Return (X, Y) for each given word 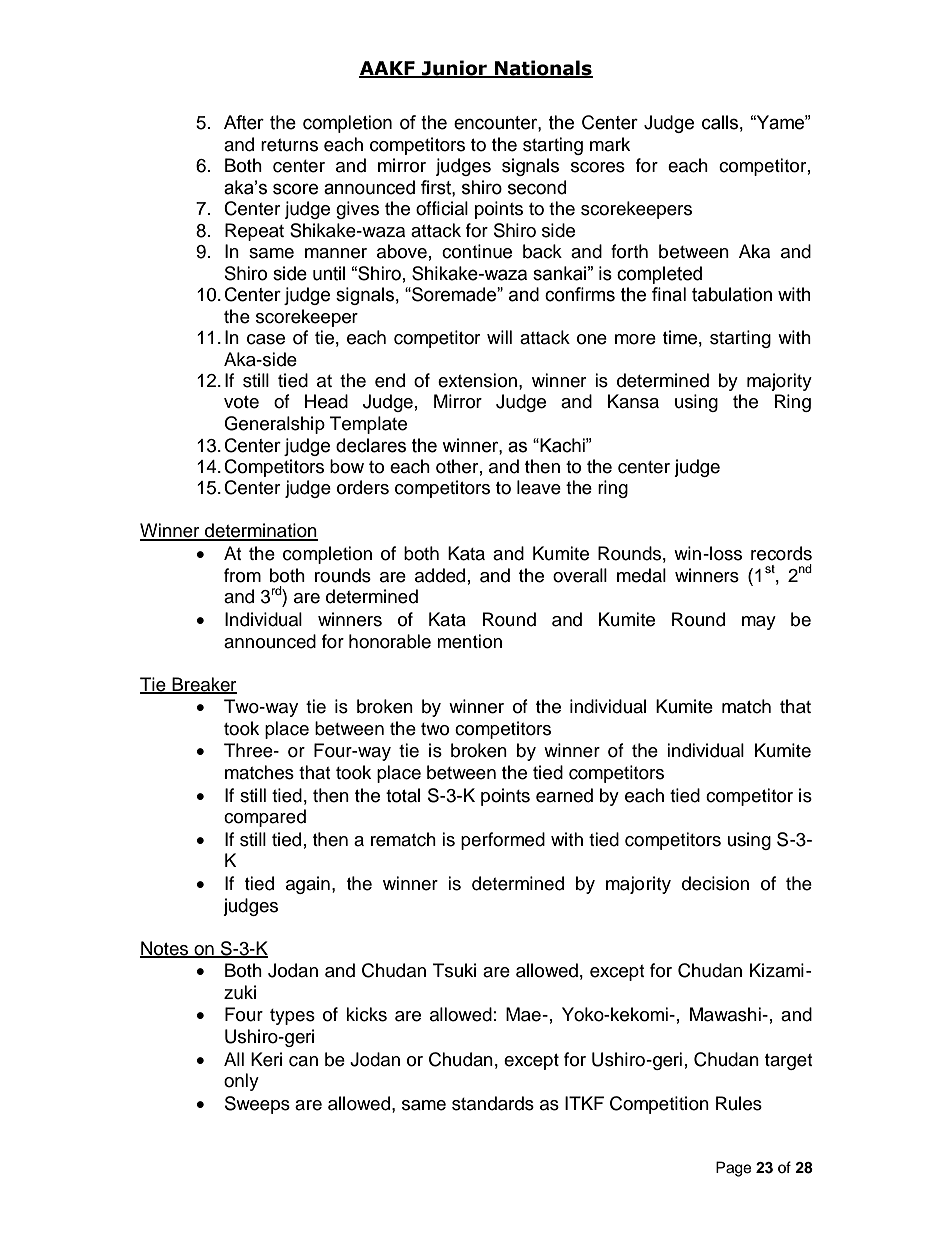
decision (715, 883)
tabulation (732, 294)
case (266, 339)
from (242, 575)
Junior (454, 69)
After (244, 122)
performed (503, 841)
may (759, 623)
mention (469, 641)
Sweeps (257, 1105)
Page (733, 1169)
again (308, 885)
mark (610, 144)
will (499, 337)
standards (493, 1103)
